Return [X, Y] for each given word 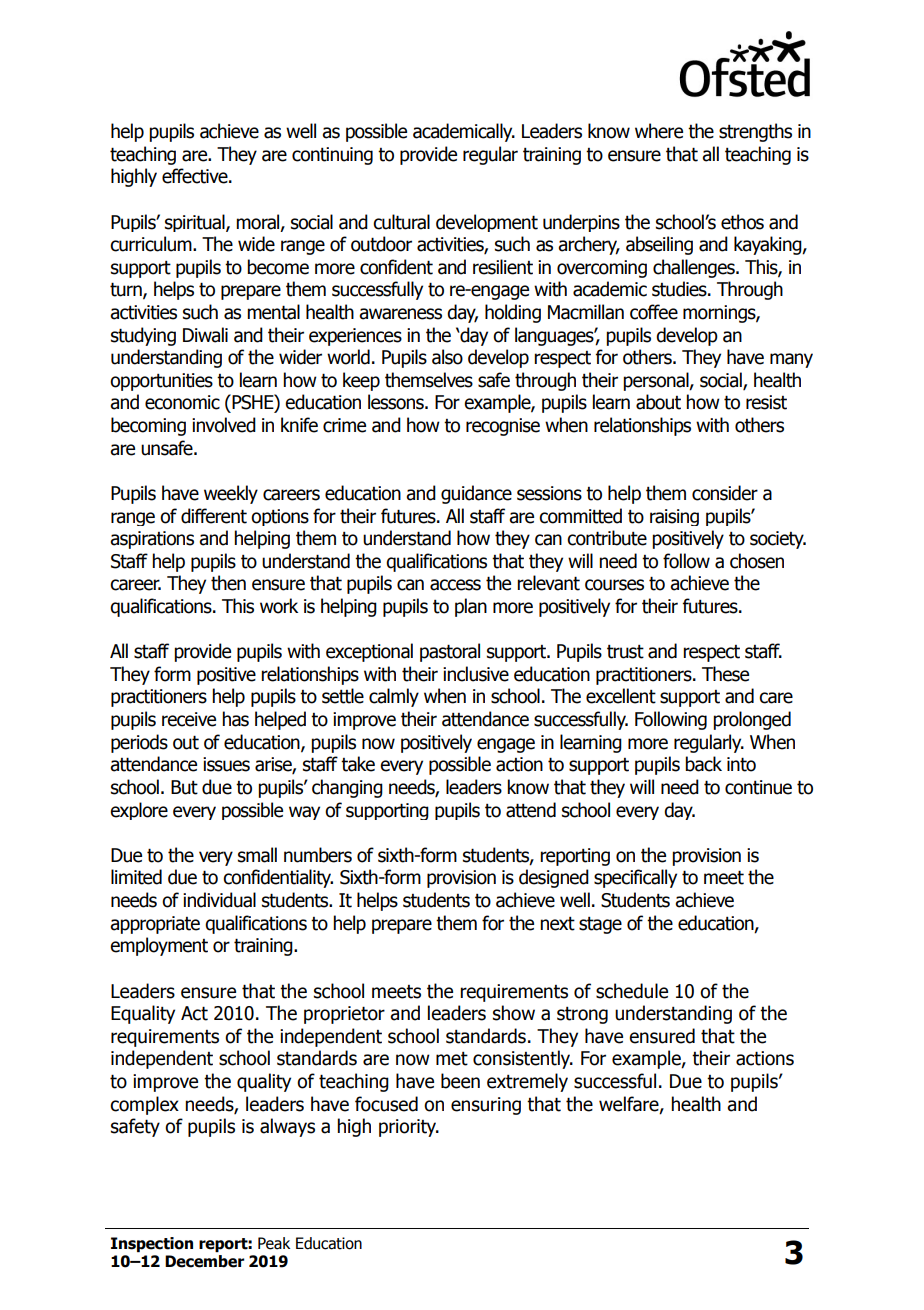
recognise [503, 427]
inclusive [476, 674]
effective [196, 176]
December [205, 1261]
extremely [527, 1082]
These [725, 674]
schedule [632, 991]
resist [766, 402]
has [235, 719]
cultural [401, 222]
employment [159, 946]
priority [408, 1128]
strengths [755, 132]
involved [224, 425]
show [514, 1013]
